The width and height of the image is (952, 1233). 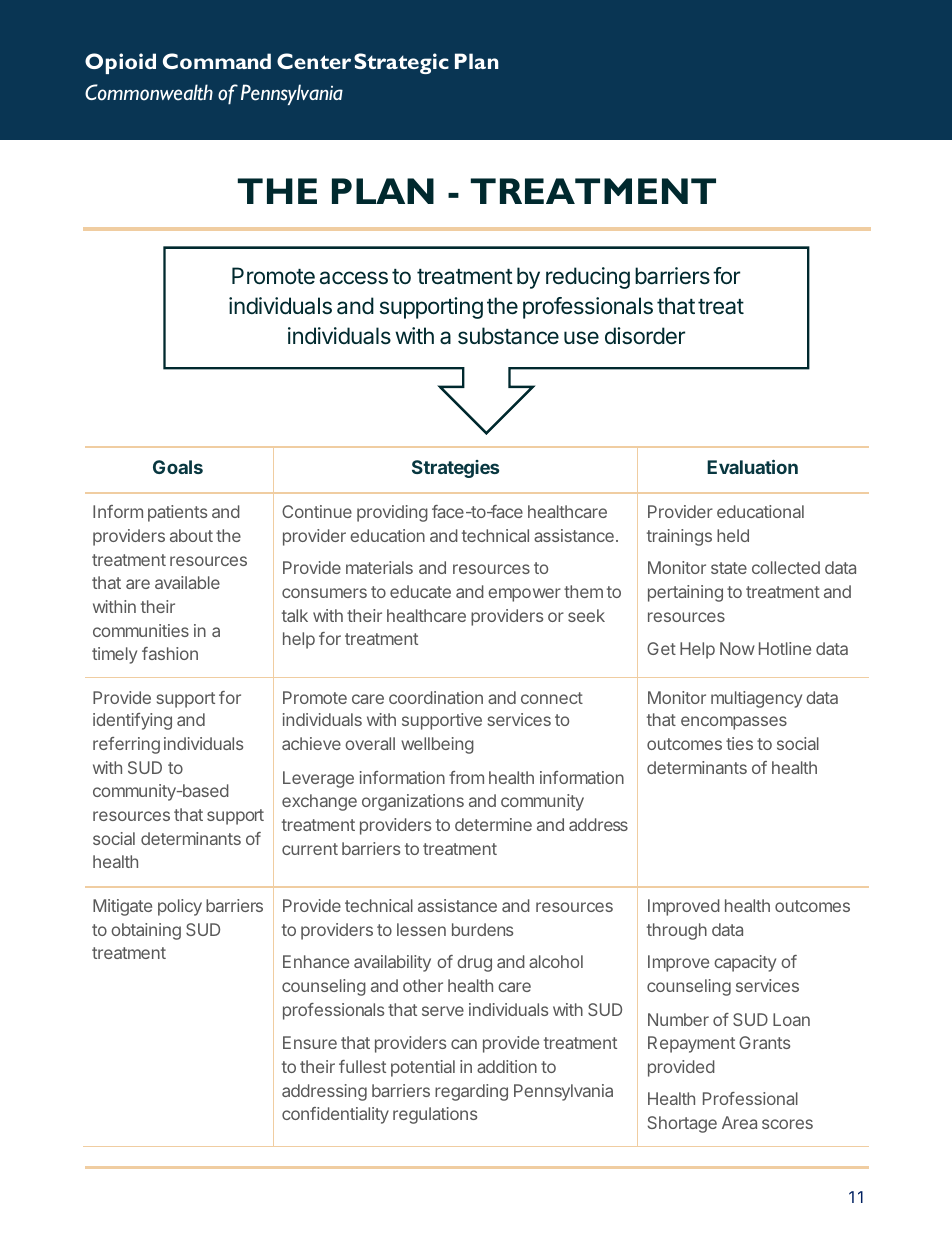 I want to click on Command, so click(x=217, y=61).
